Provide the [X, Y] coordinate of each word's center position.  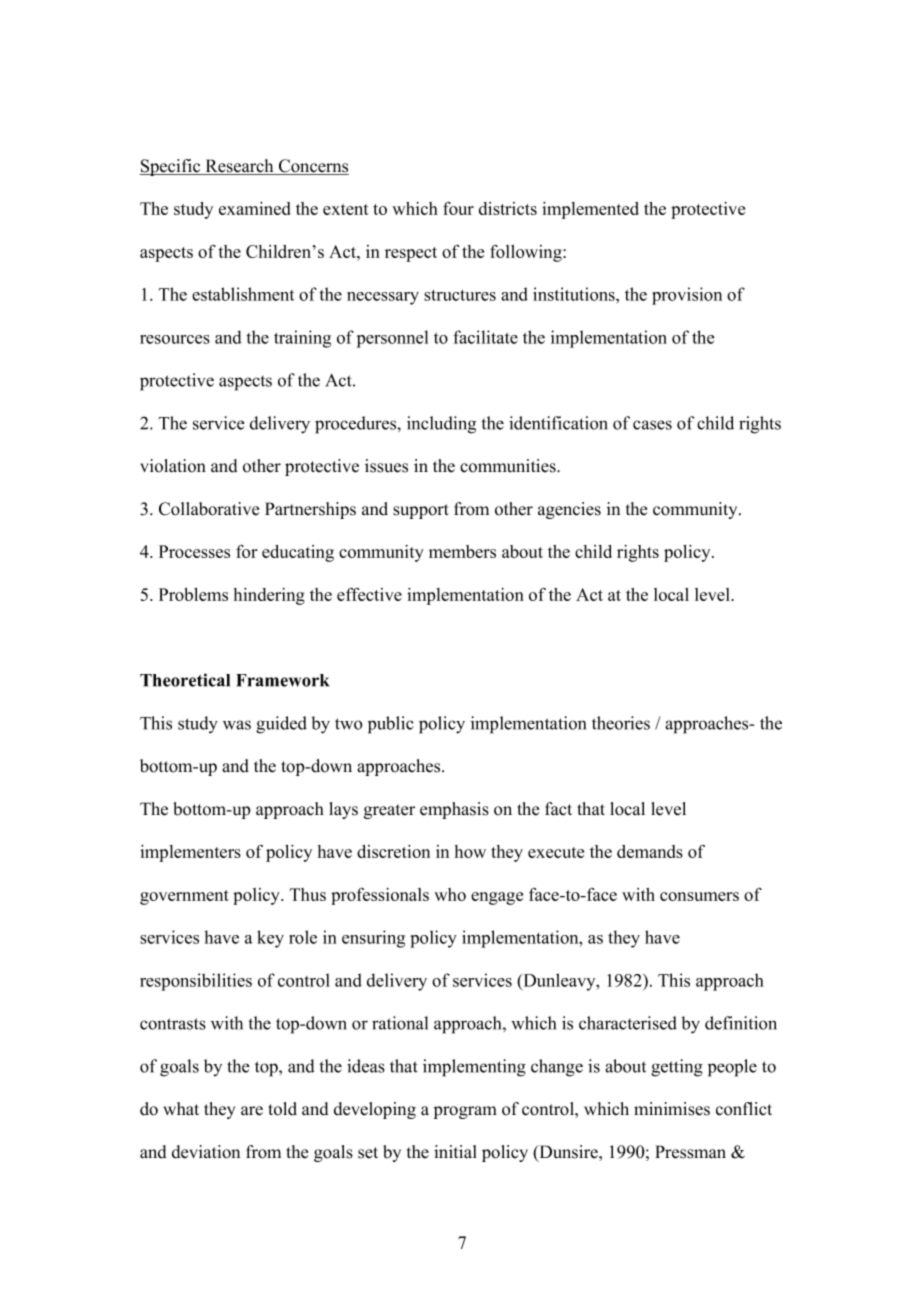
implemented [590, 210]
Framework [282, 680]
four [458, 208]
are [252, 1111]
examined [254, 208]
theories [621, 723]
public [391, 725]
